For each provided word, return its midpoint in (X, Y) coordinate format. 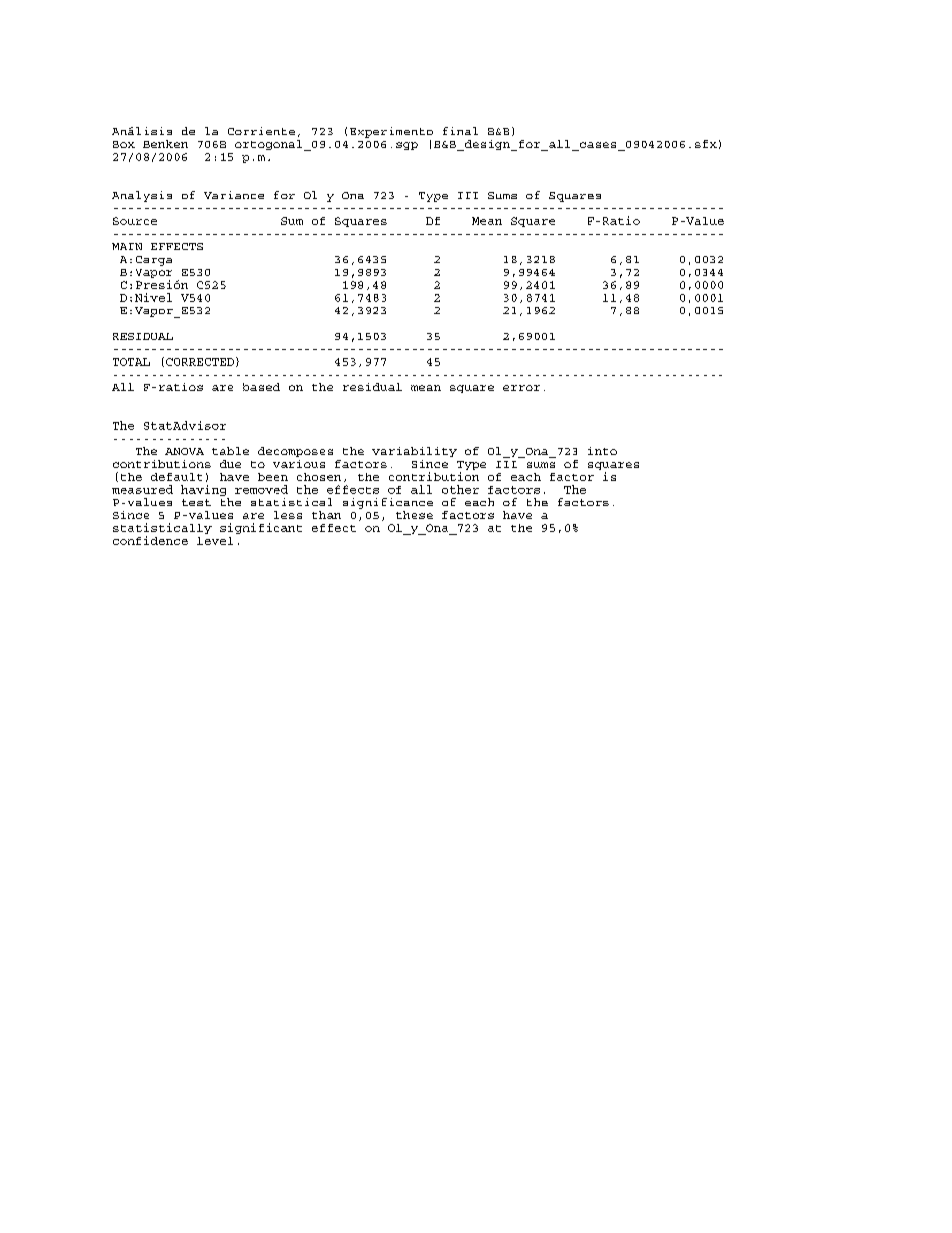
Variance (234, 195)
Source (135, 221)
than (326, 515)
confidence (150, 540)
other (460, 489)
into (602, 451)
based (261, 387)
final (460, 131)
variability (414, 452)
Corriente (261, 131)
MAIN (127, 246)
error (521, 388)
